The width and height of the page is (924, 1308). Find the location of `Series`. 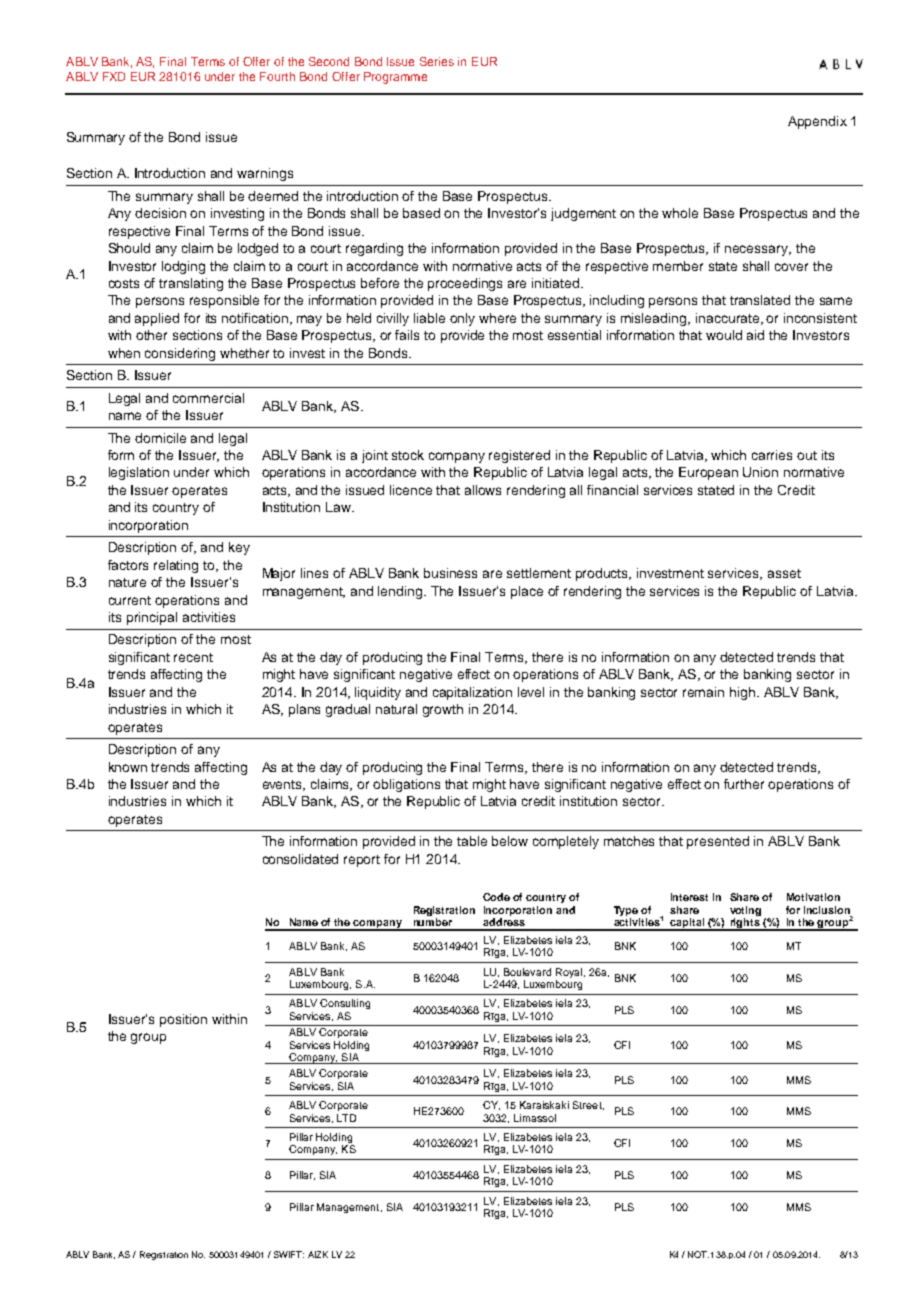

Series is located at coordinates (437, 61).
